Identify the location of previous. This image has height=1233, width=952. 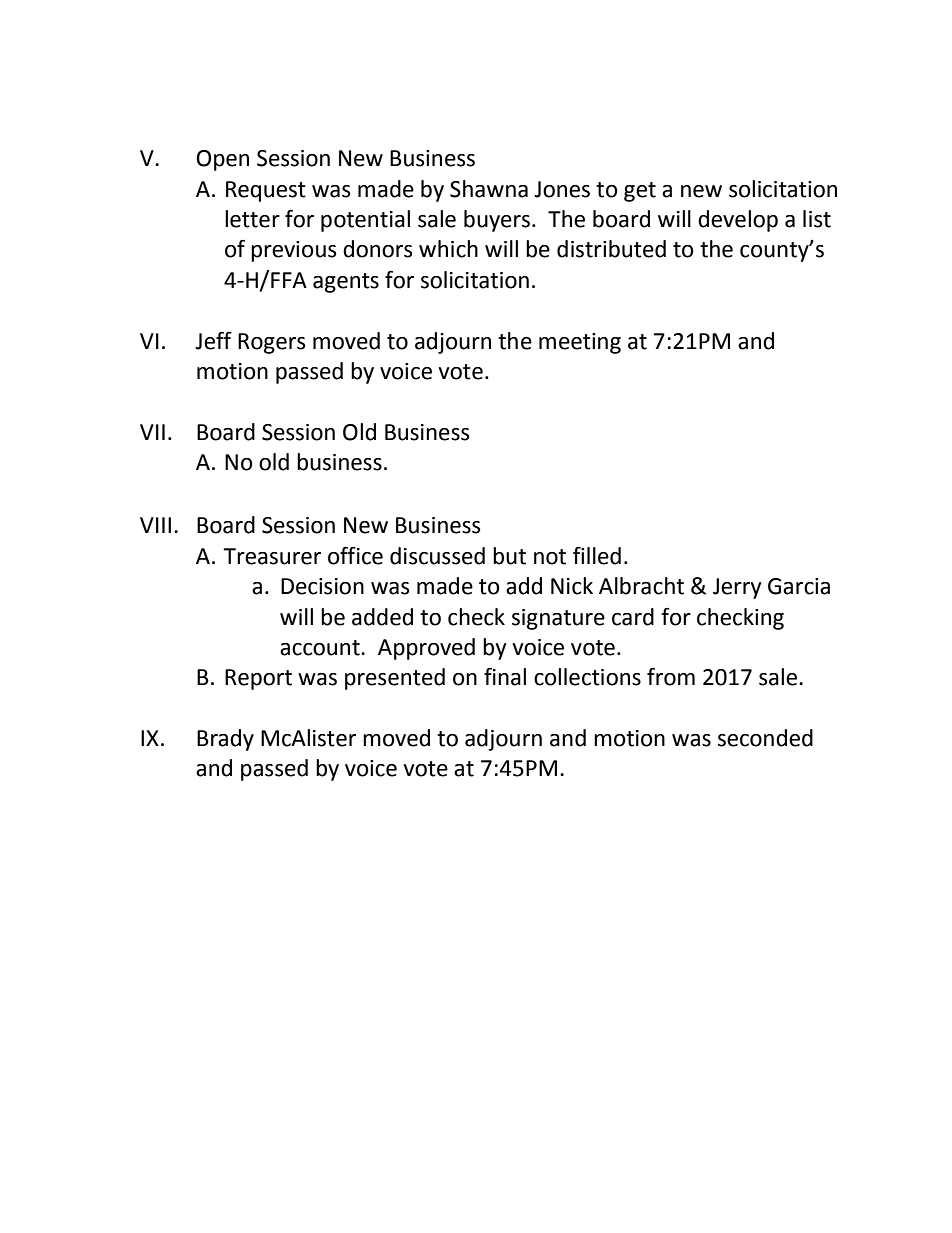
(294, 251).
